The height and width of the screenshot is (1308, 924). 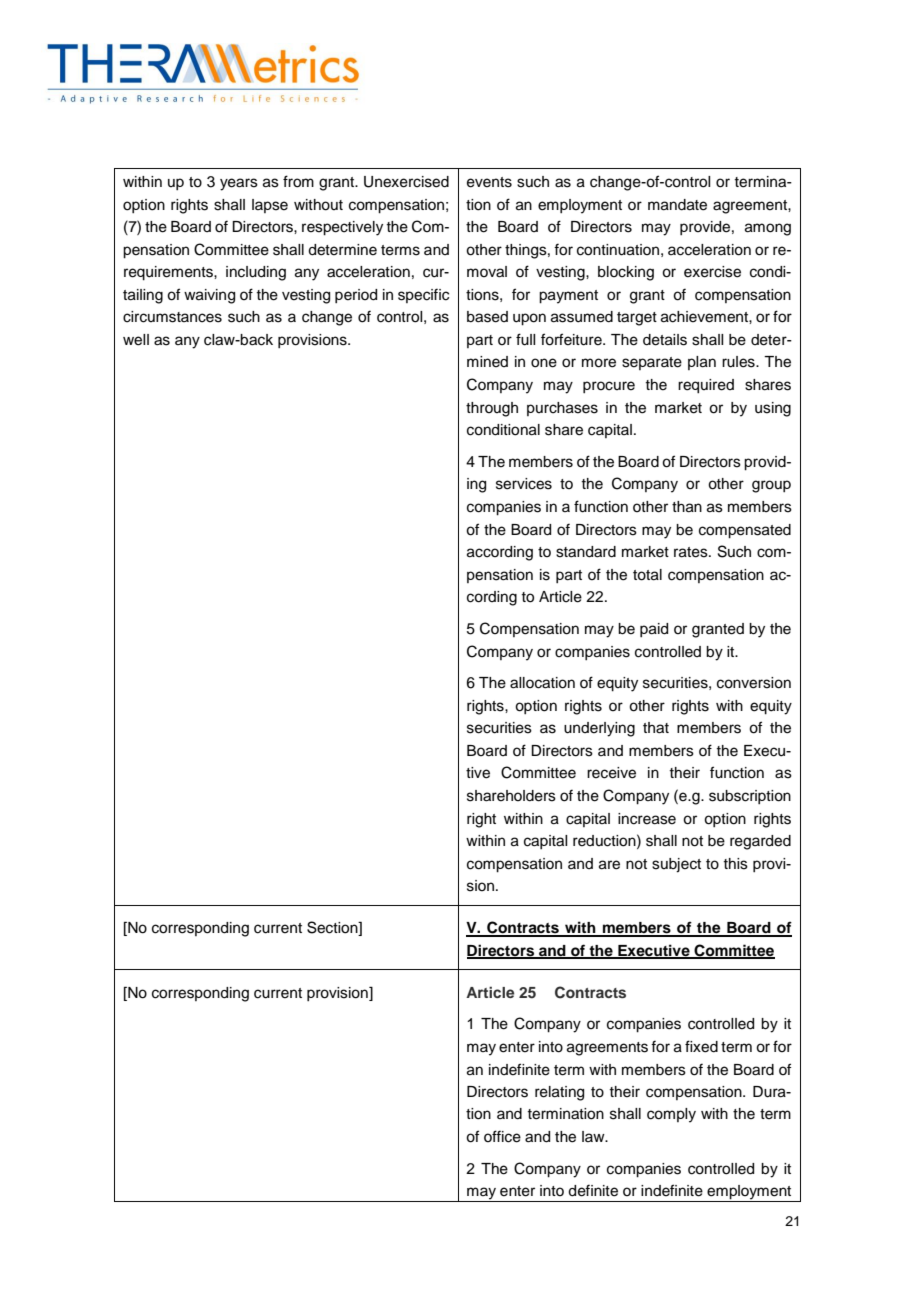 I want to click on underlying, so click(x=599, y=729).
